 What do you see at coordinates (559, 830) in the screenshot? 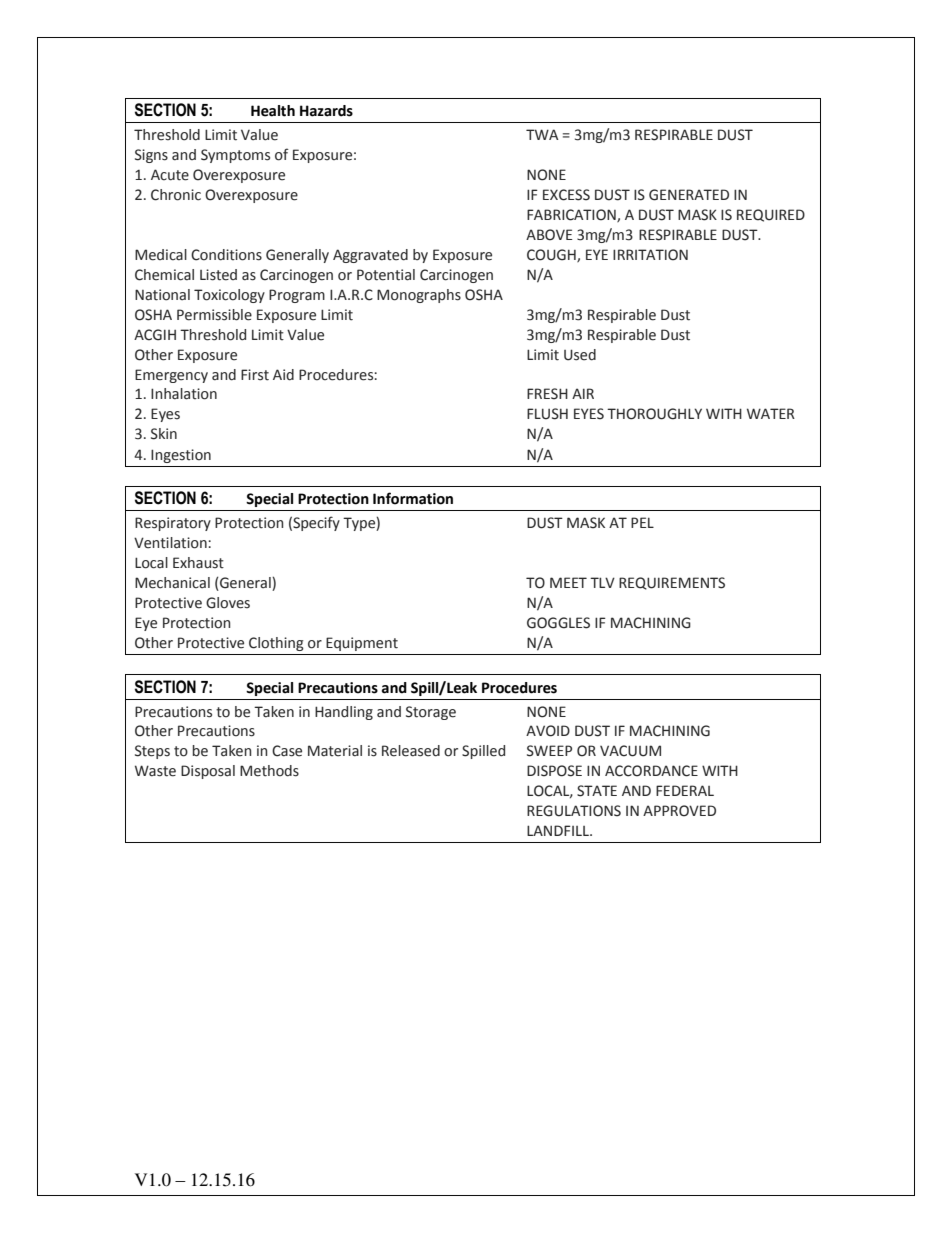
I see `LANDFILL` at bounding box center [559, 830].
